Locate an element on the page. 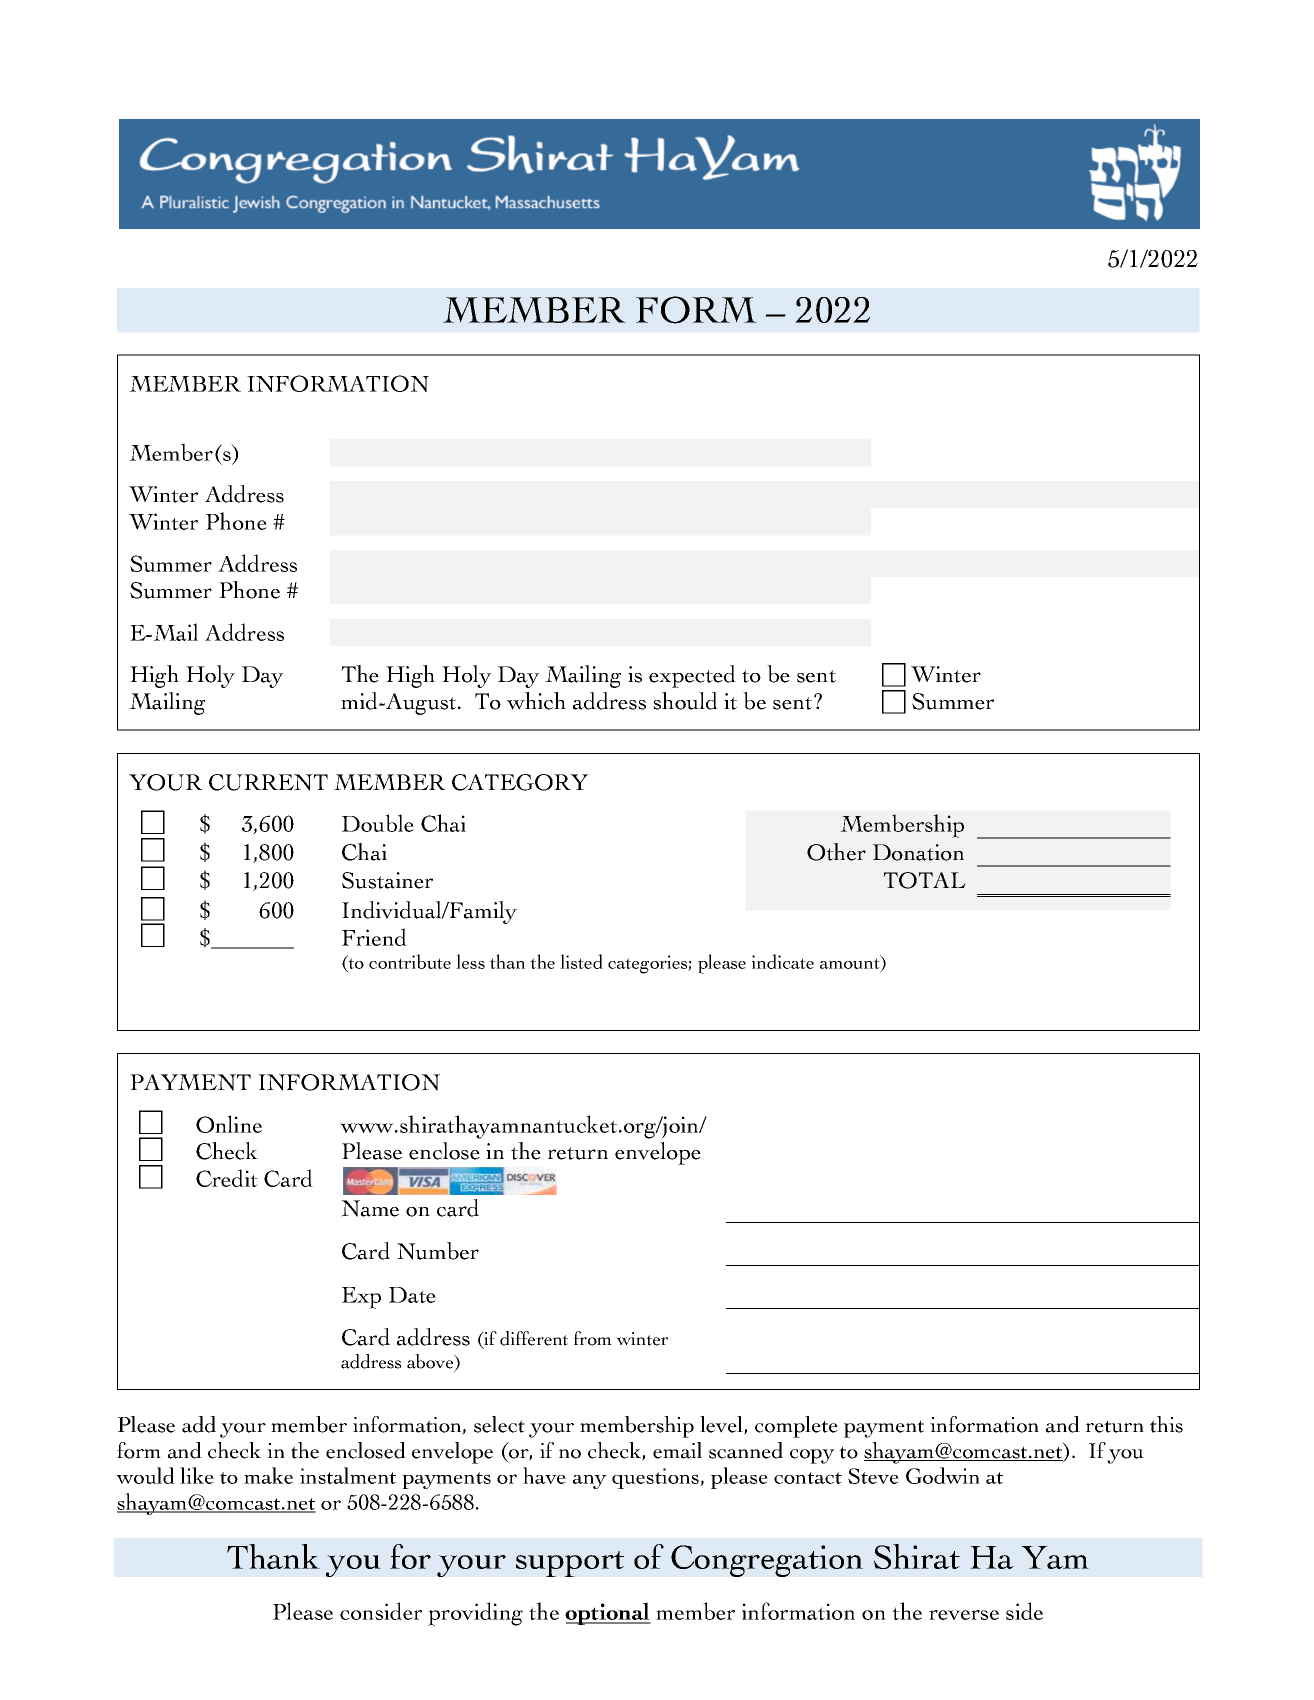 This image has width=1314, height=1700. Friend is located at coordinates (374, 937).
